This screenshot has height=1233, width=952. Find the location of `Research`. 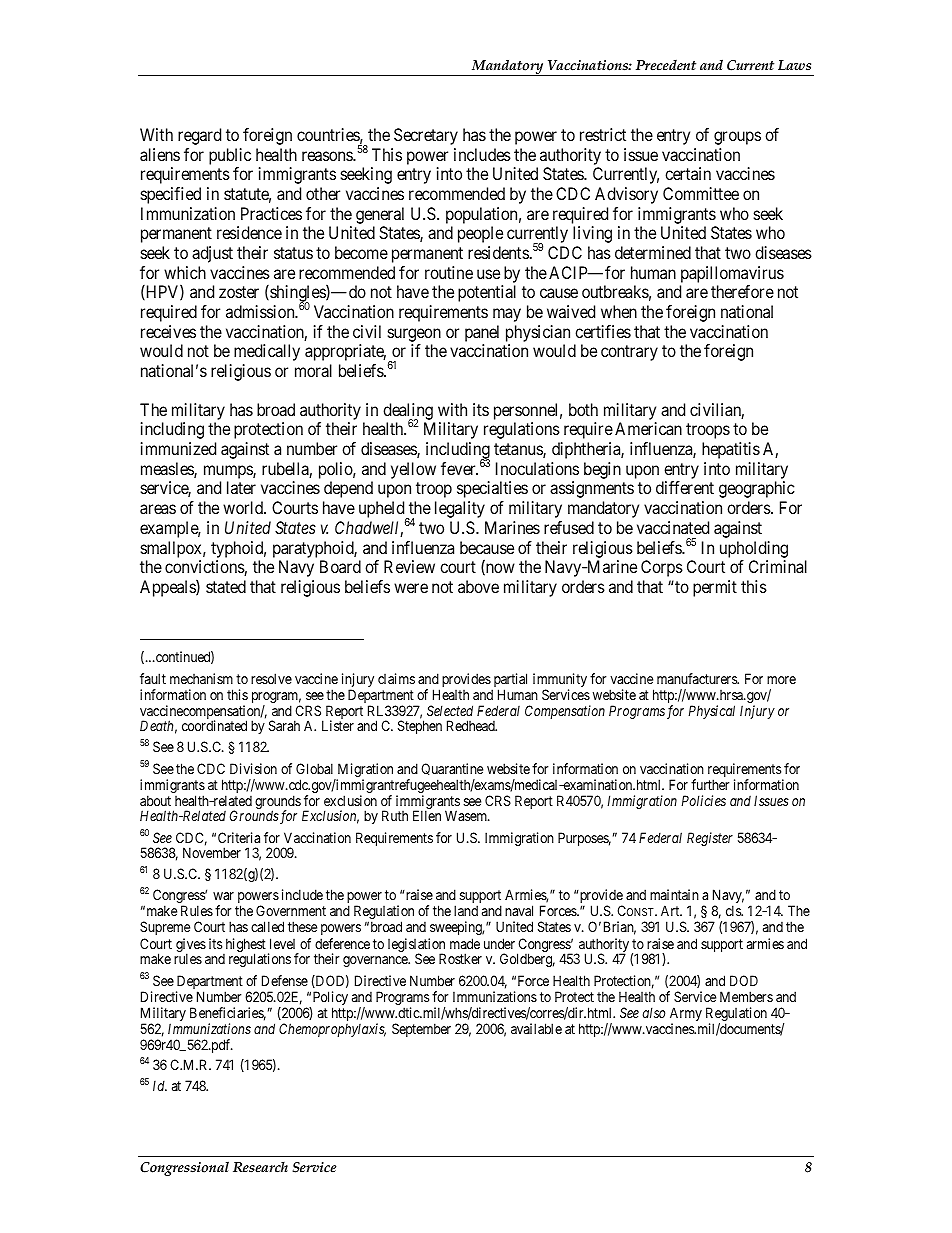

Research is located at coordinates (260, 1167).
